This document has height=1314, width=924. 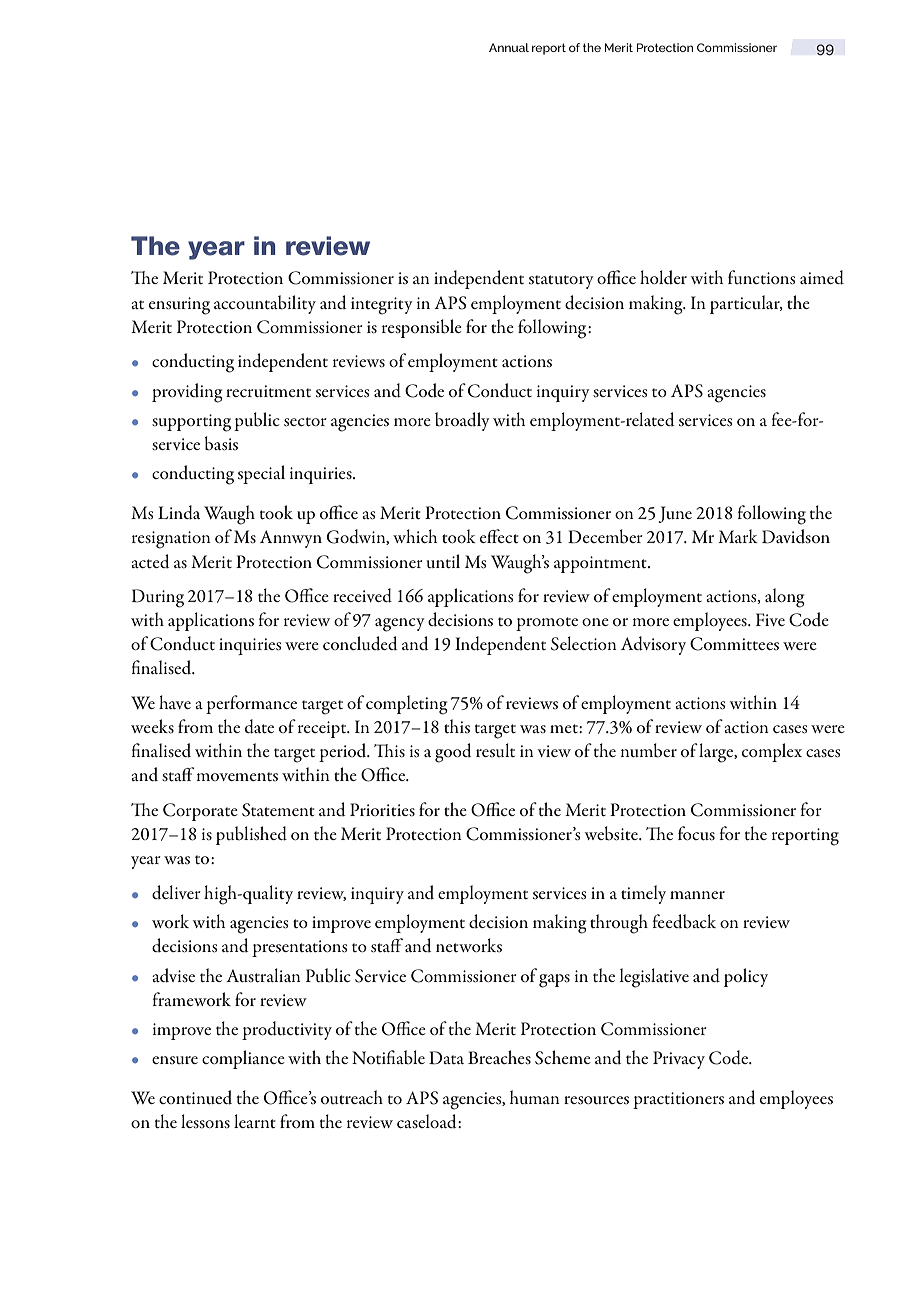 What do you see at coordinates (195, 1097) in the document?
I see `continued` at bounding box center [195, 1097].
